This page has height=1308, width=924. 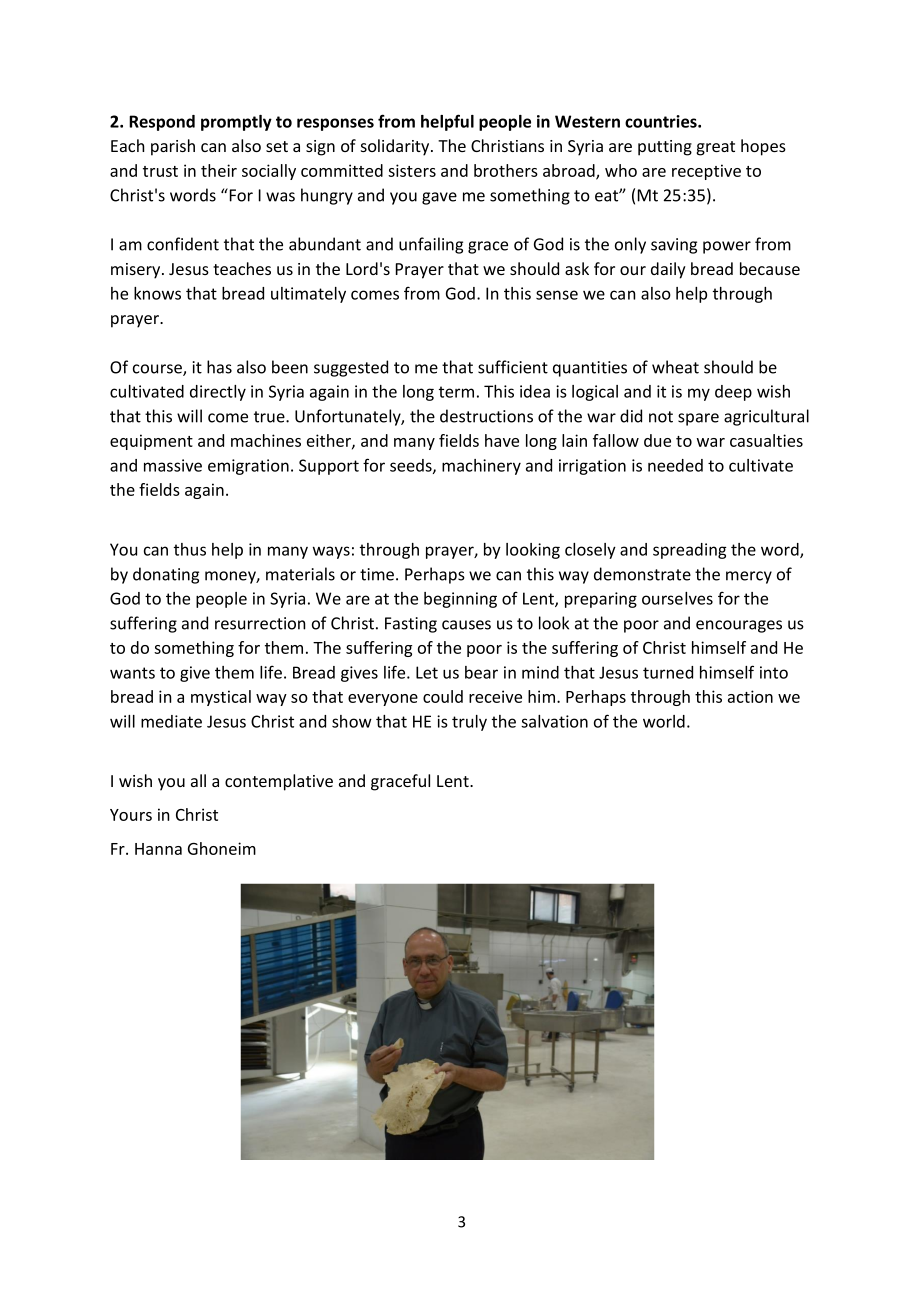 What do you see at coordinates (443, 696) in the page?
I see `could` at bounding box center [443, 696].
